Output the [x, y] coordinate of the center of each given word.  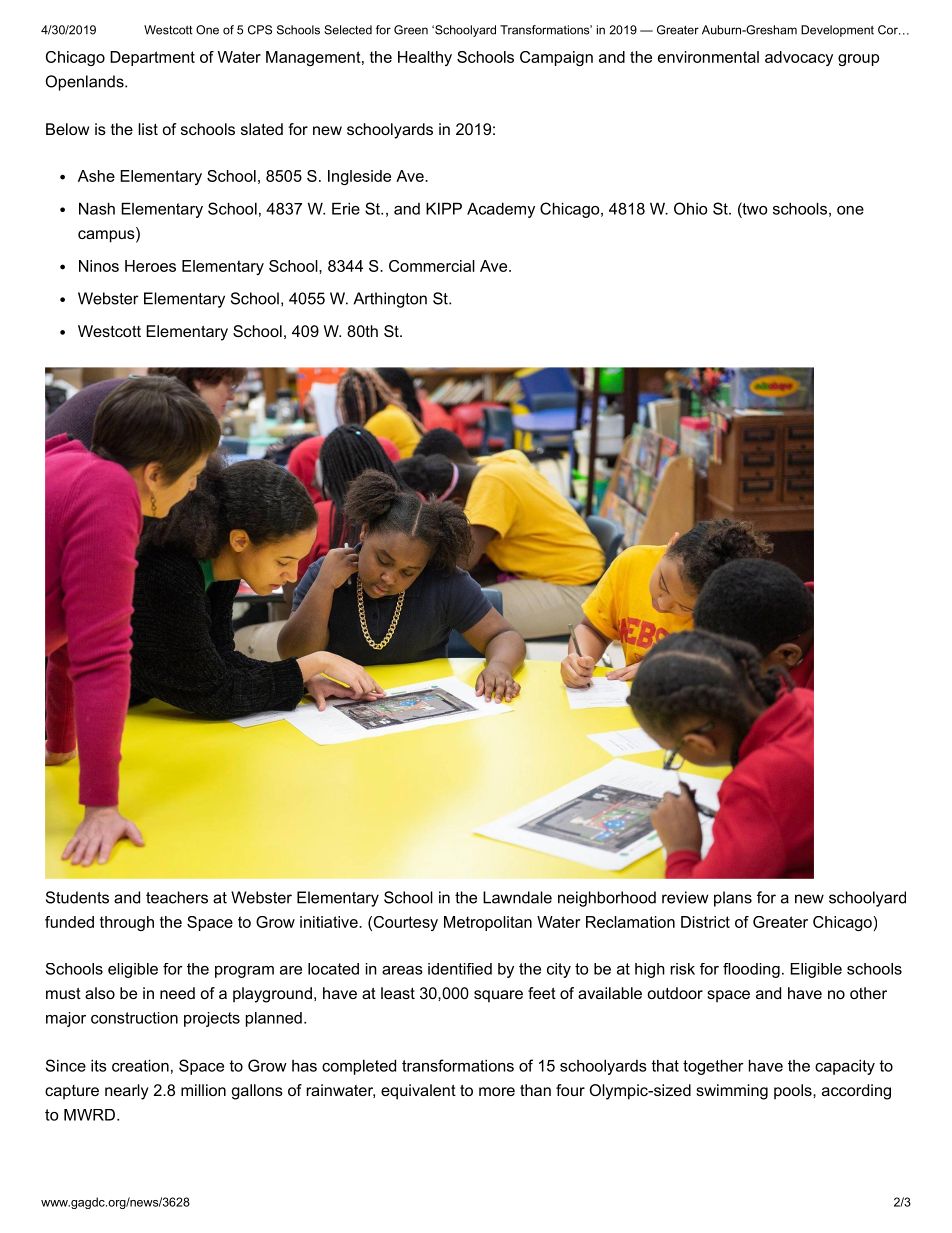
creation [140, 1065]
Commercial [432, 266]
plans [733, 899]
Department [152, 58]
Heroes [150, 266]
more [497, 1091]
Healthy [425, 58]
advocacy [799, 58]
